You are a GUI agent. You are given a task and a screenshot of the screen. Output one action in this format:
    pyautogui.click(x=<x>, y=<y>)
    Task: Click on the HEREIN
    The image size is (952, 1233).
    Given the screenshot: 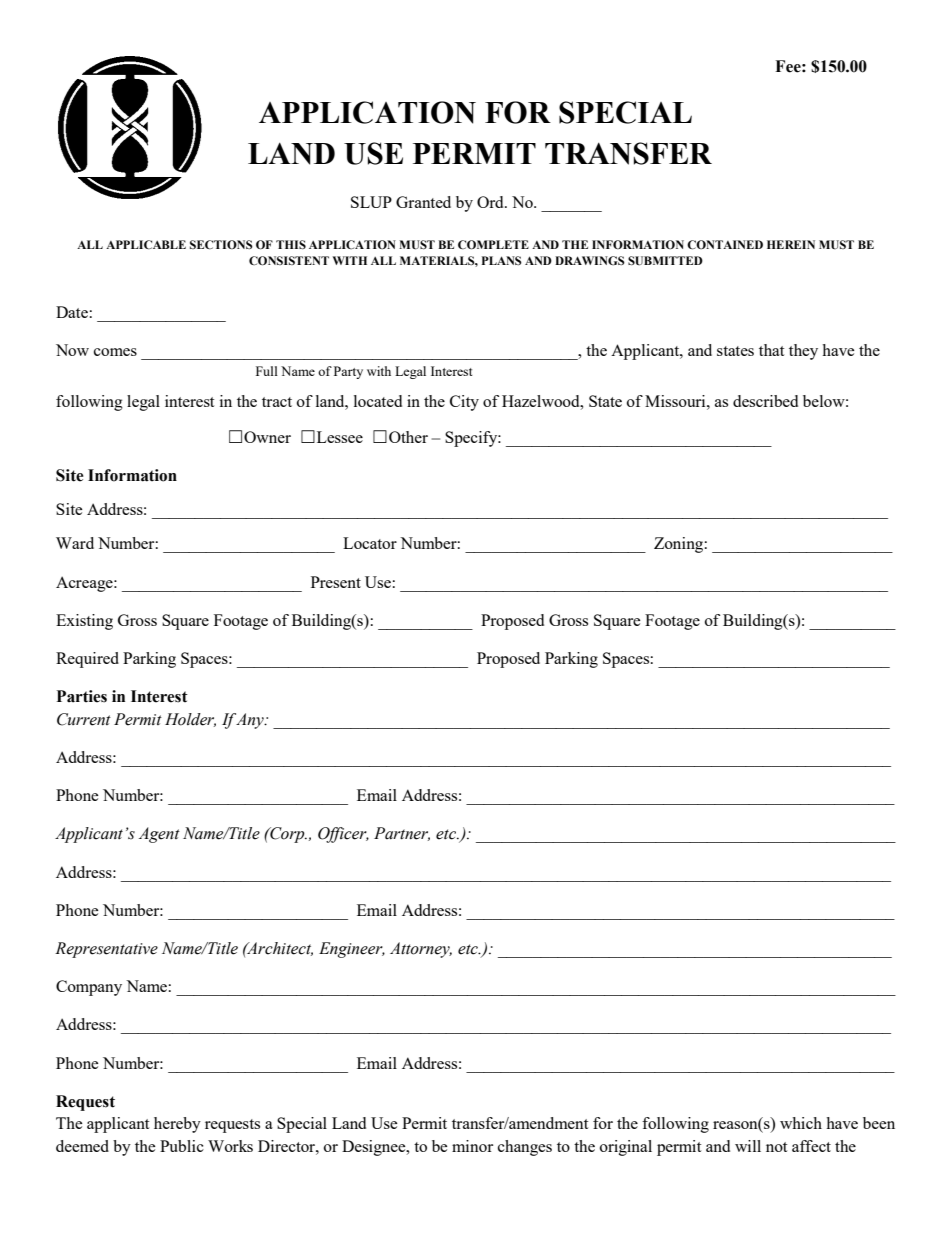 What is the action you would take?
    pyautogui.click(x=791, y=244)
